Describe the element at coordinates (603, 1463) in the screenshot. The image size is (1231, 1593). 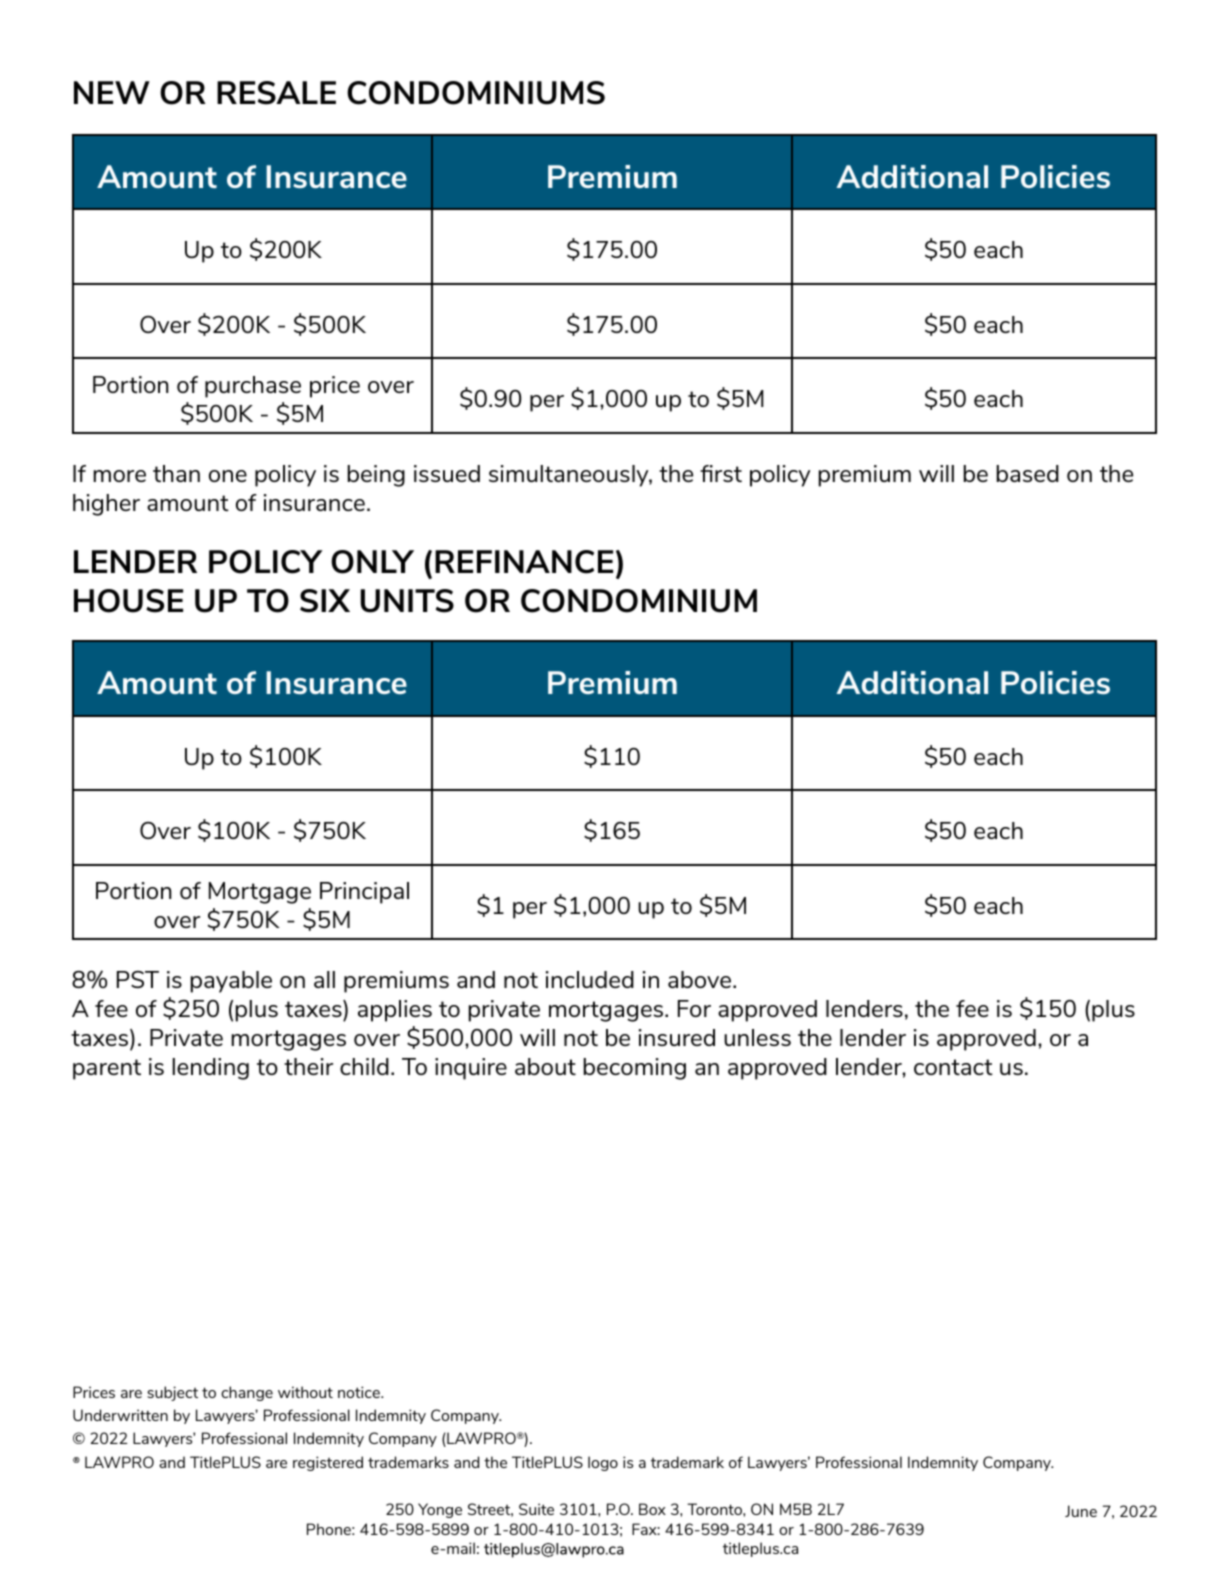
I see `logo` at that location.
